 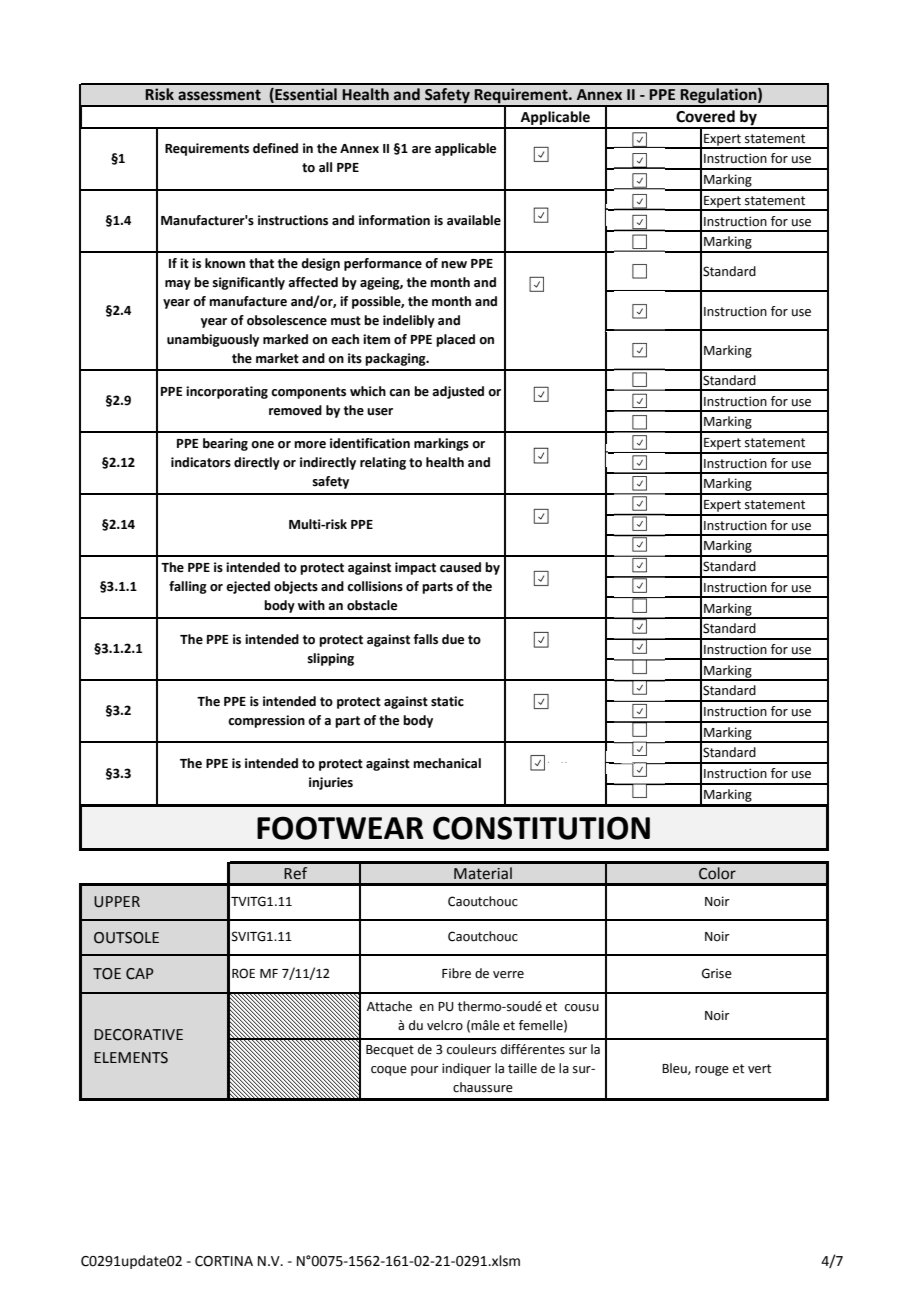 I want to click on are, so click(x=421, y=150).
